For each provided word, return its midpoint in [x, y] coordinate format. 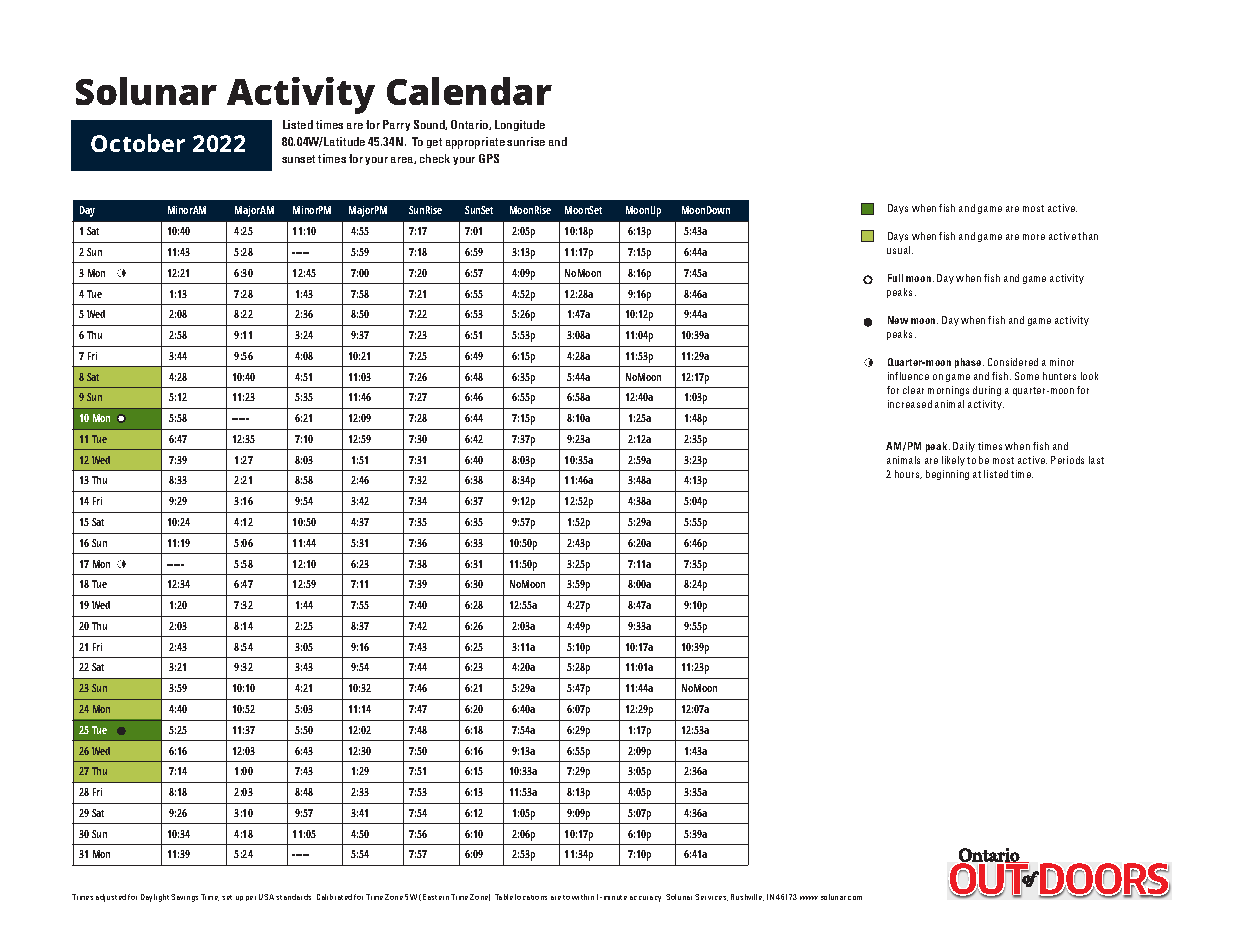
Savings [184, 898]
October [138, 143]
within [583, 897]
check [435, 158]
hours [908, 474]
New [898, 320]
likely [953, 461]
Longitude [520, 125]
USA [266, 897]
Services [711, 897]
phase [969, 363]
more [1034, 237]
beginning [947, 475]
